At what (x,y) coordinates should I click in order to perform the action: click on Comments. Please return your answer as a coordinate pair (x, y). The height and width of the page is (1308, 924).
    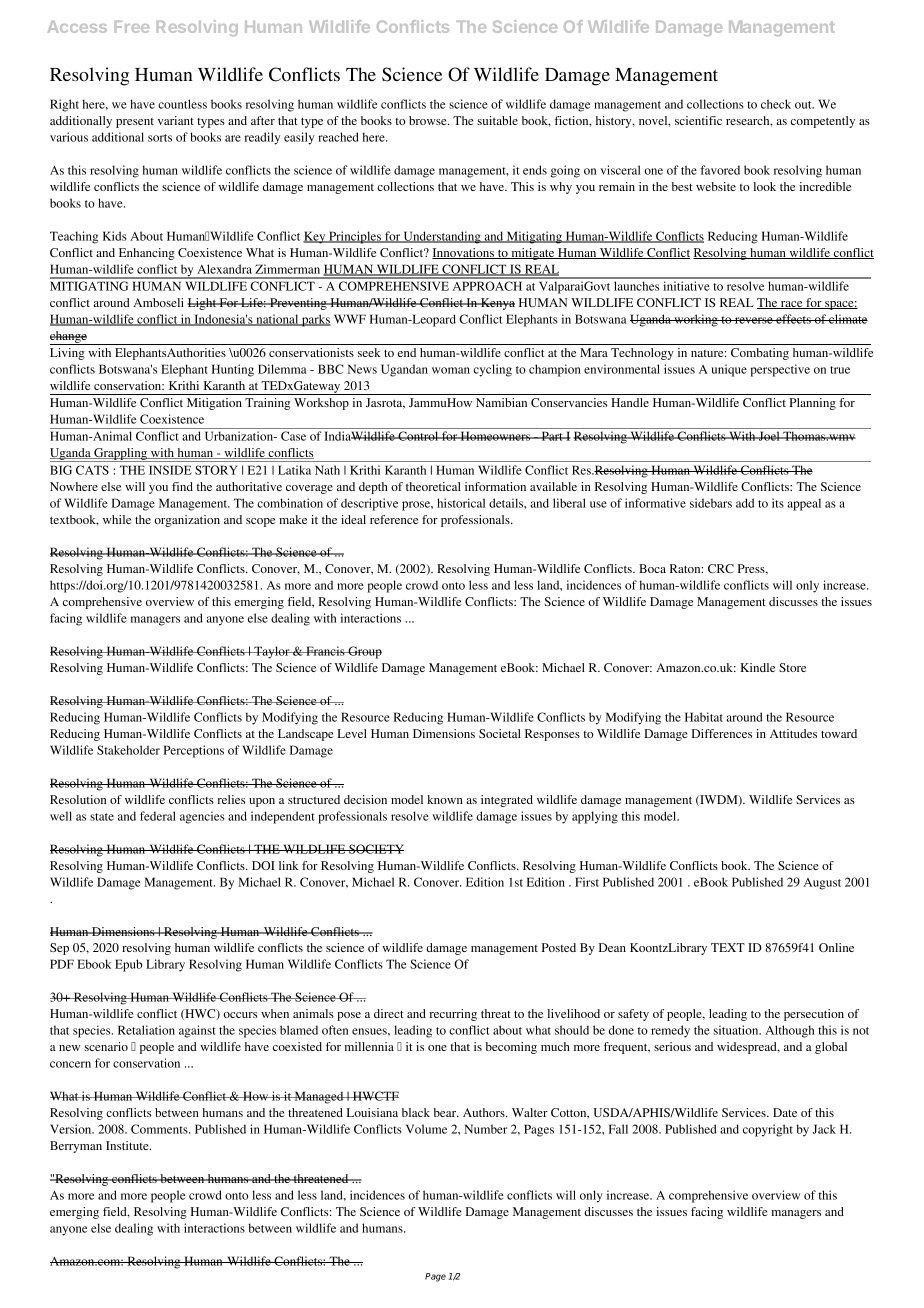
    Looking at the image, I should click on (160, 1129).
